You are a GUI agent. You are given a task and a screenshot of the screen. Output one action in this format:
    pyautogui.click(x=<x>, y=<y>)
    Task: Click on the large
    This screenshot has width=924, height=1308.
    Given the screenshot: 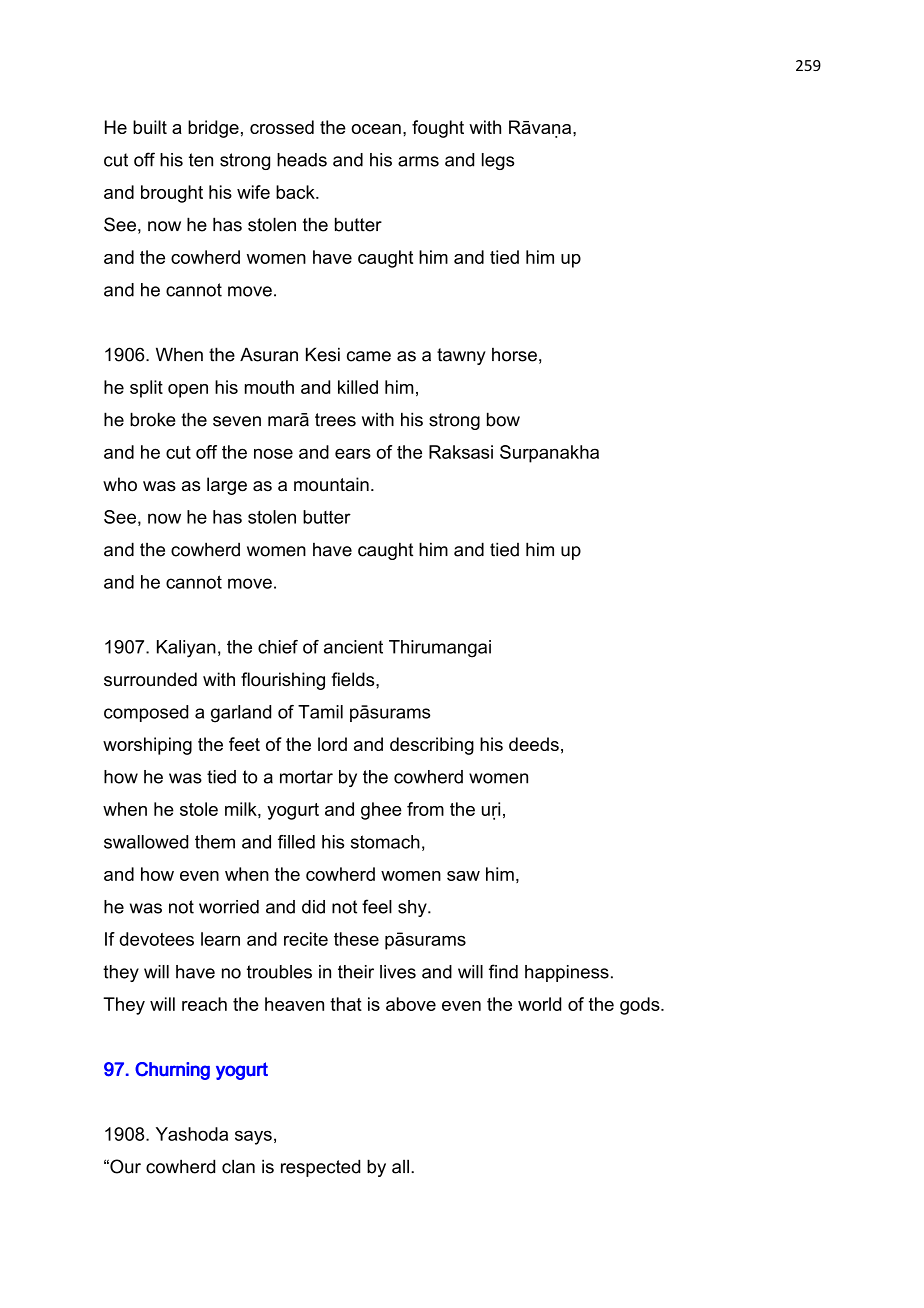 What is the action you would take?
    pyautogui.click(x=227, y=486)
